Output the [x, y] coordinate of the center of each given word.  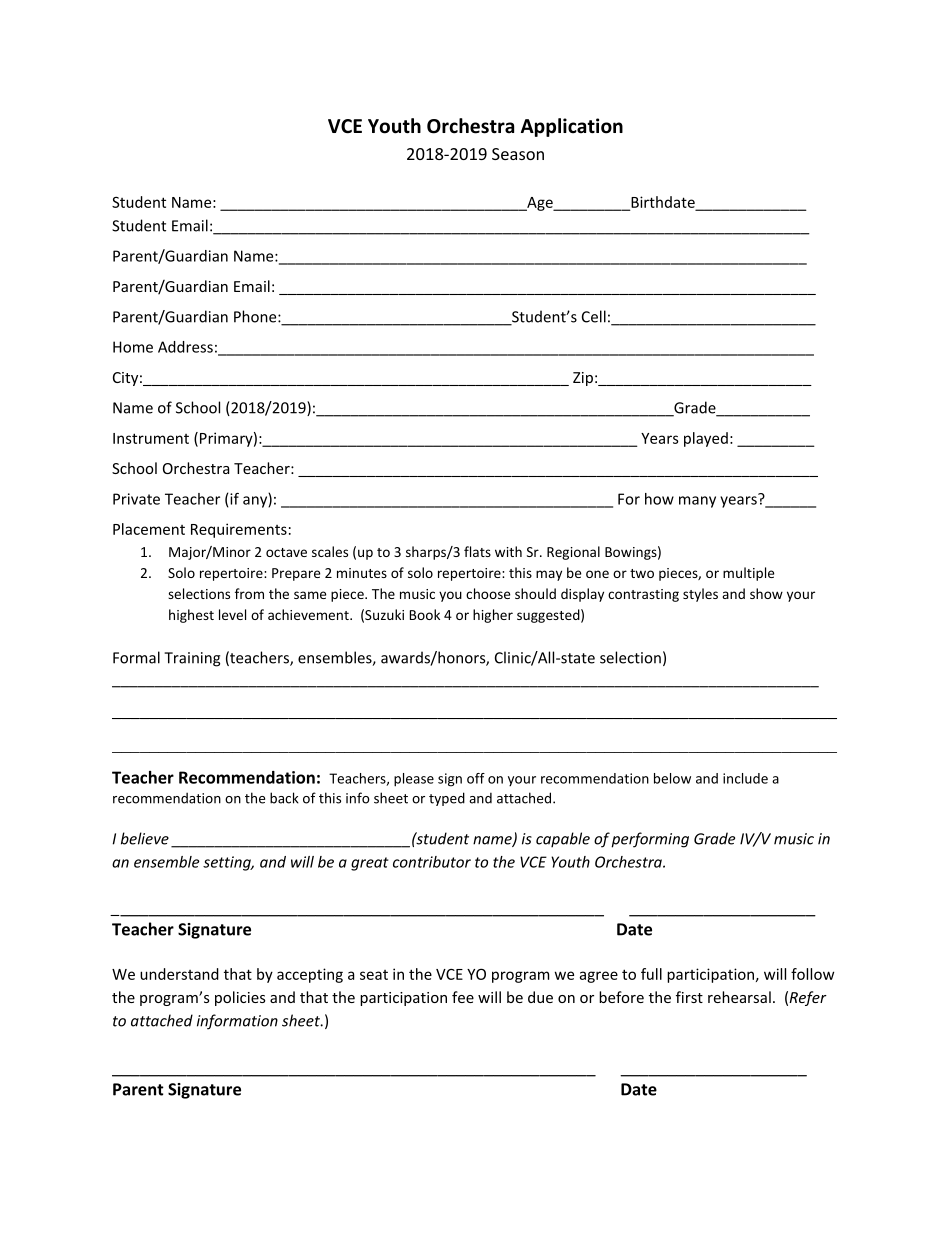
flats [477, 551]
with [508, 551]
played [706, 439]
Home [133, 347]
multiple [748, 574]
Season [518, 154]
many [697, 502]
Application [572, 127]
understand [179, 974]
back [284, 798]
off [476, 778]
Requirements [239, 530]
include [745, 778]
